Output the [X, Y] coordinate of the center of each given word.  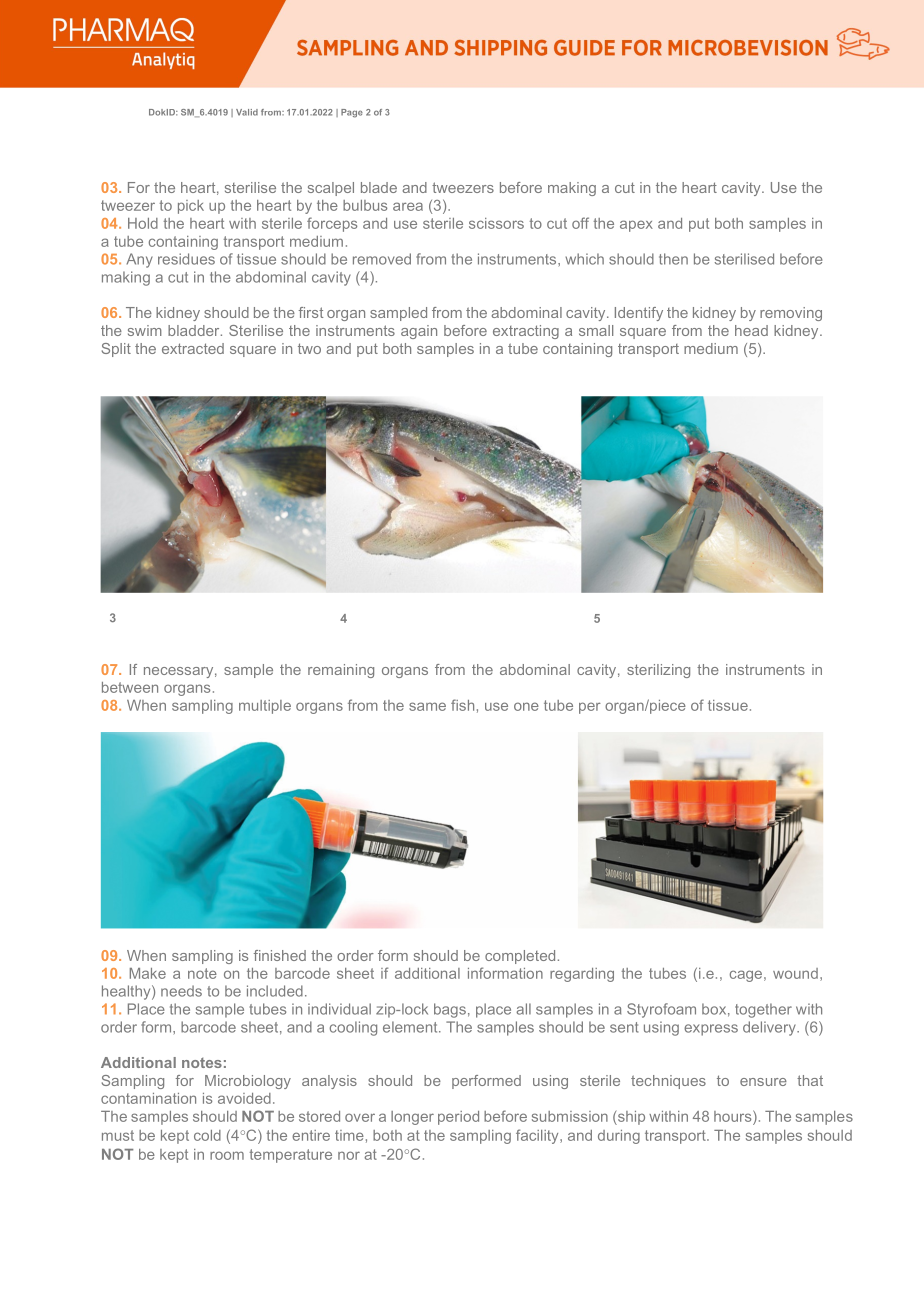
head [751, 330]
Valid [247, 112]
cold [207, 1135]
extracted [193, 348]
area [408, 206]
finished [280, 955]
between [130, 687]
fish [462, 705]
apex [636, 226]
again [419, 332]
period [458, 1118]
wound [795, 973]
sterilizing [658, 671]
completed [520, 957]
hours [734, 1116]
